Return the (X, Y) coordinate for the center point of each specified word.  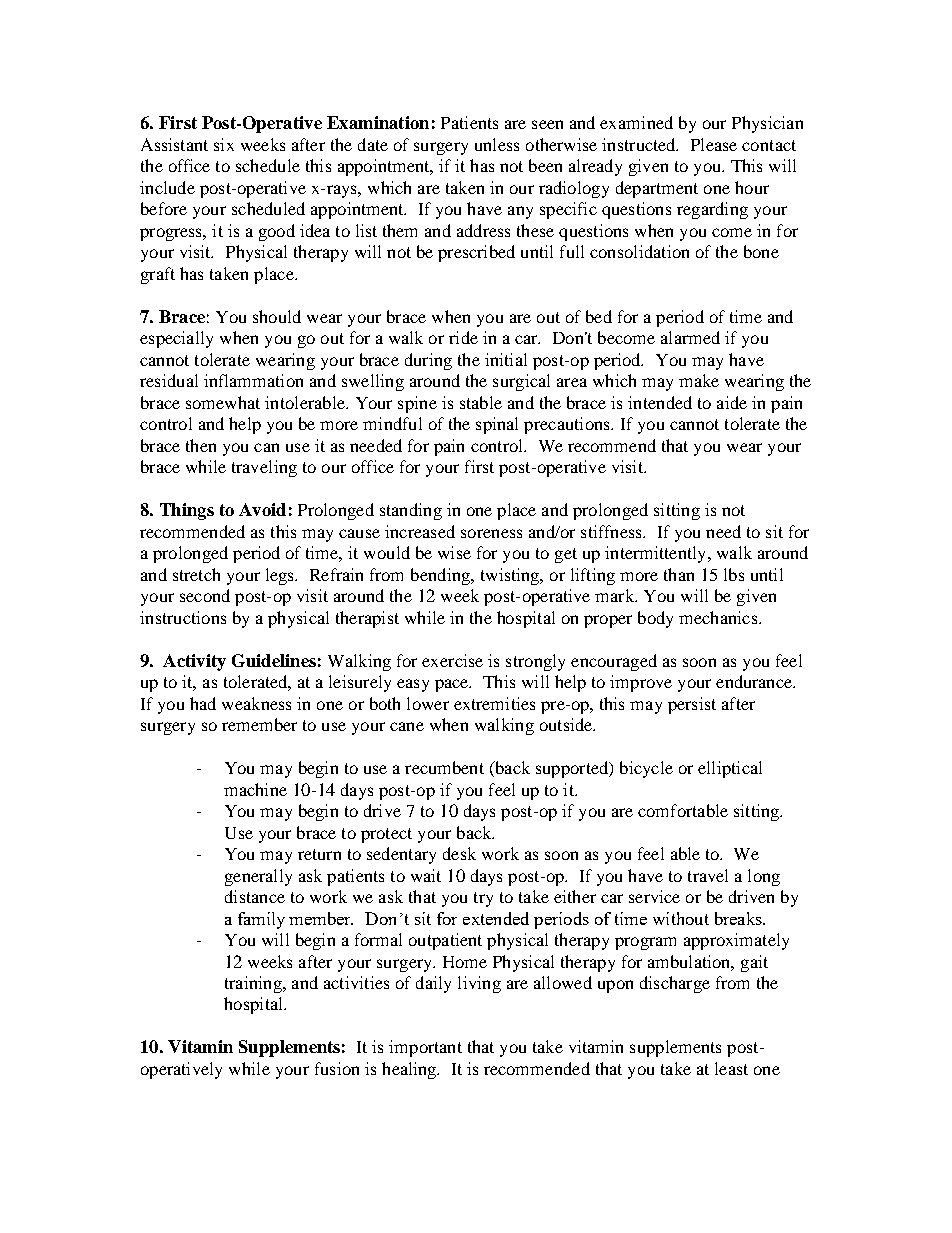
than (679, 574)
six (224, 144)
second (205, 595)
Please (714, 144)
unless (497, 144)
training (254, 984)
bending (441, 576)
